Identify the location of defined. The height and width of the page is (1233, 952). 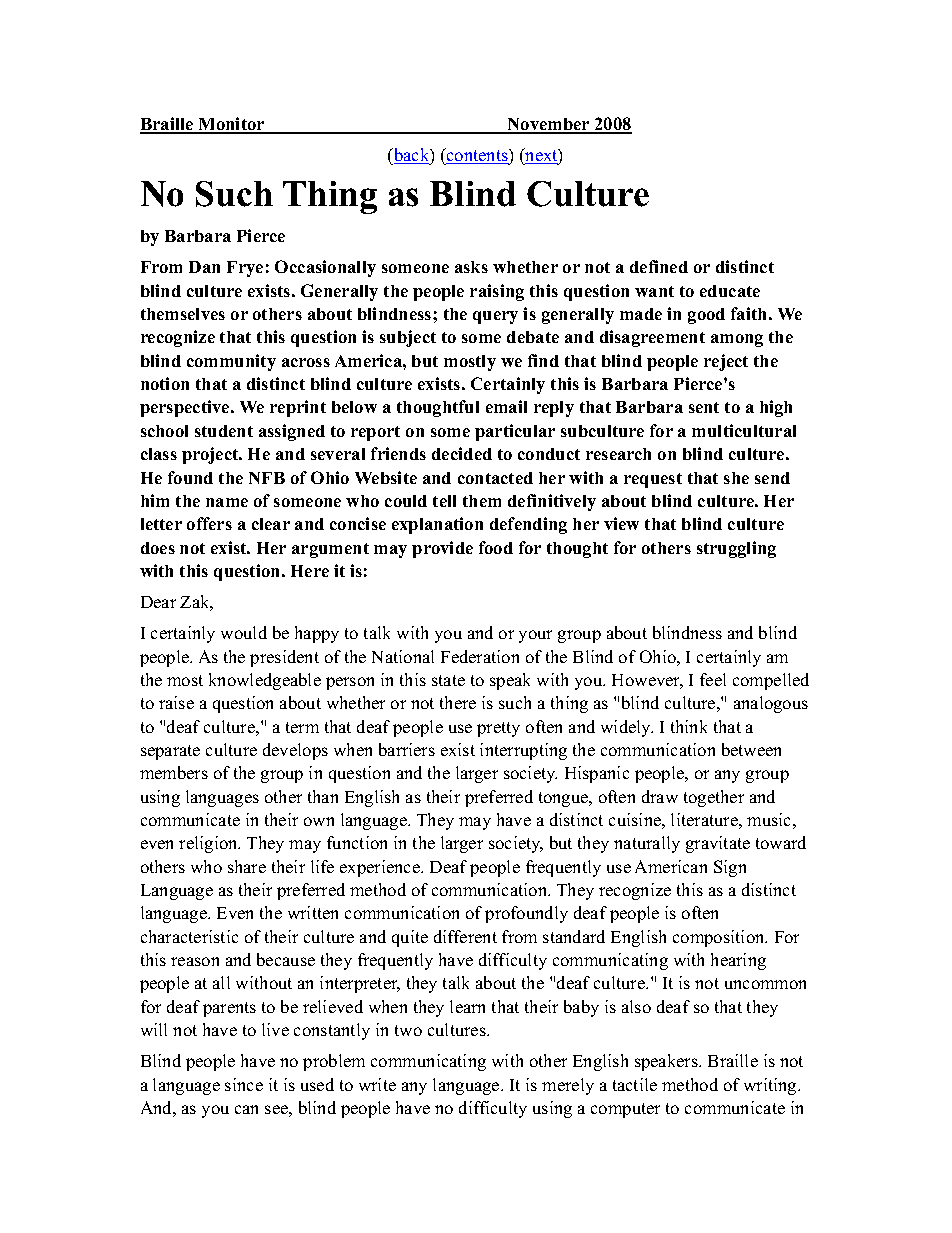
(659, 266).
